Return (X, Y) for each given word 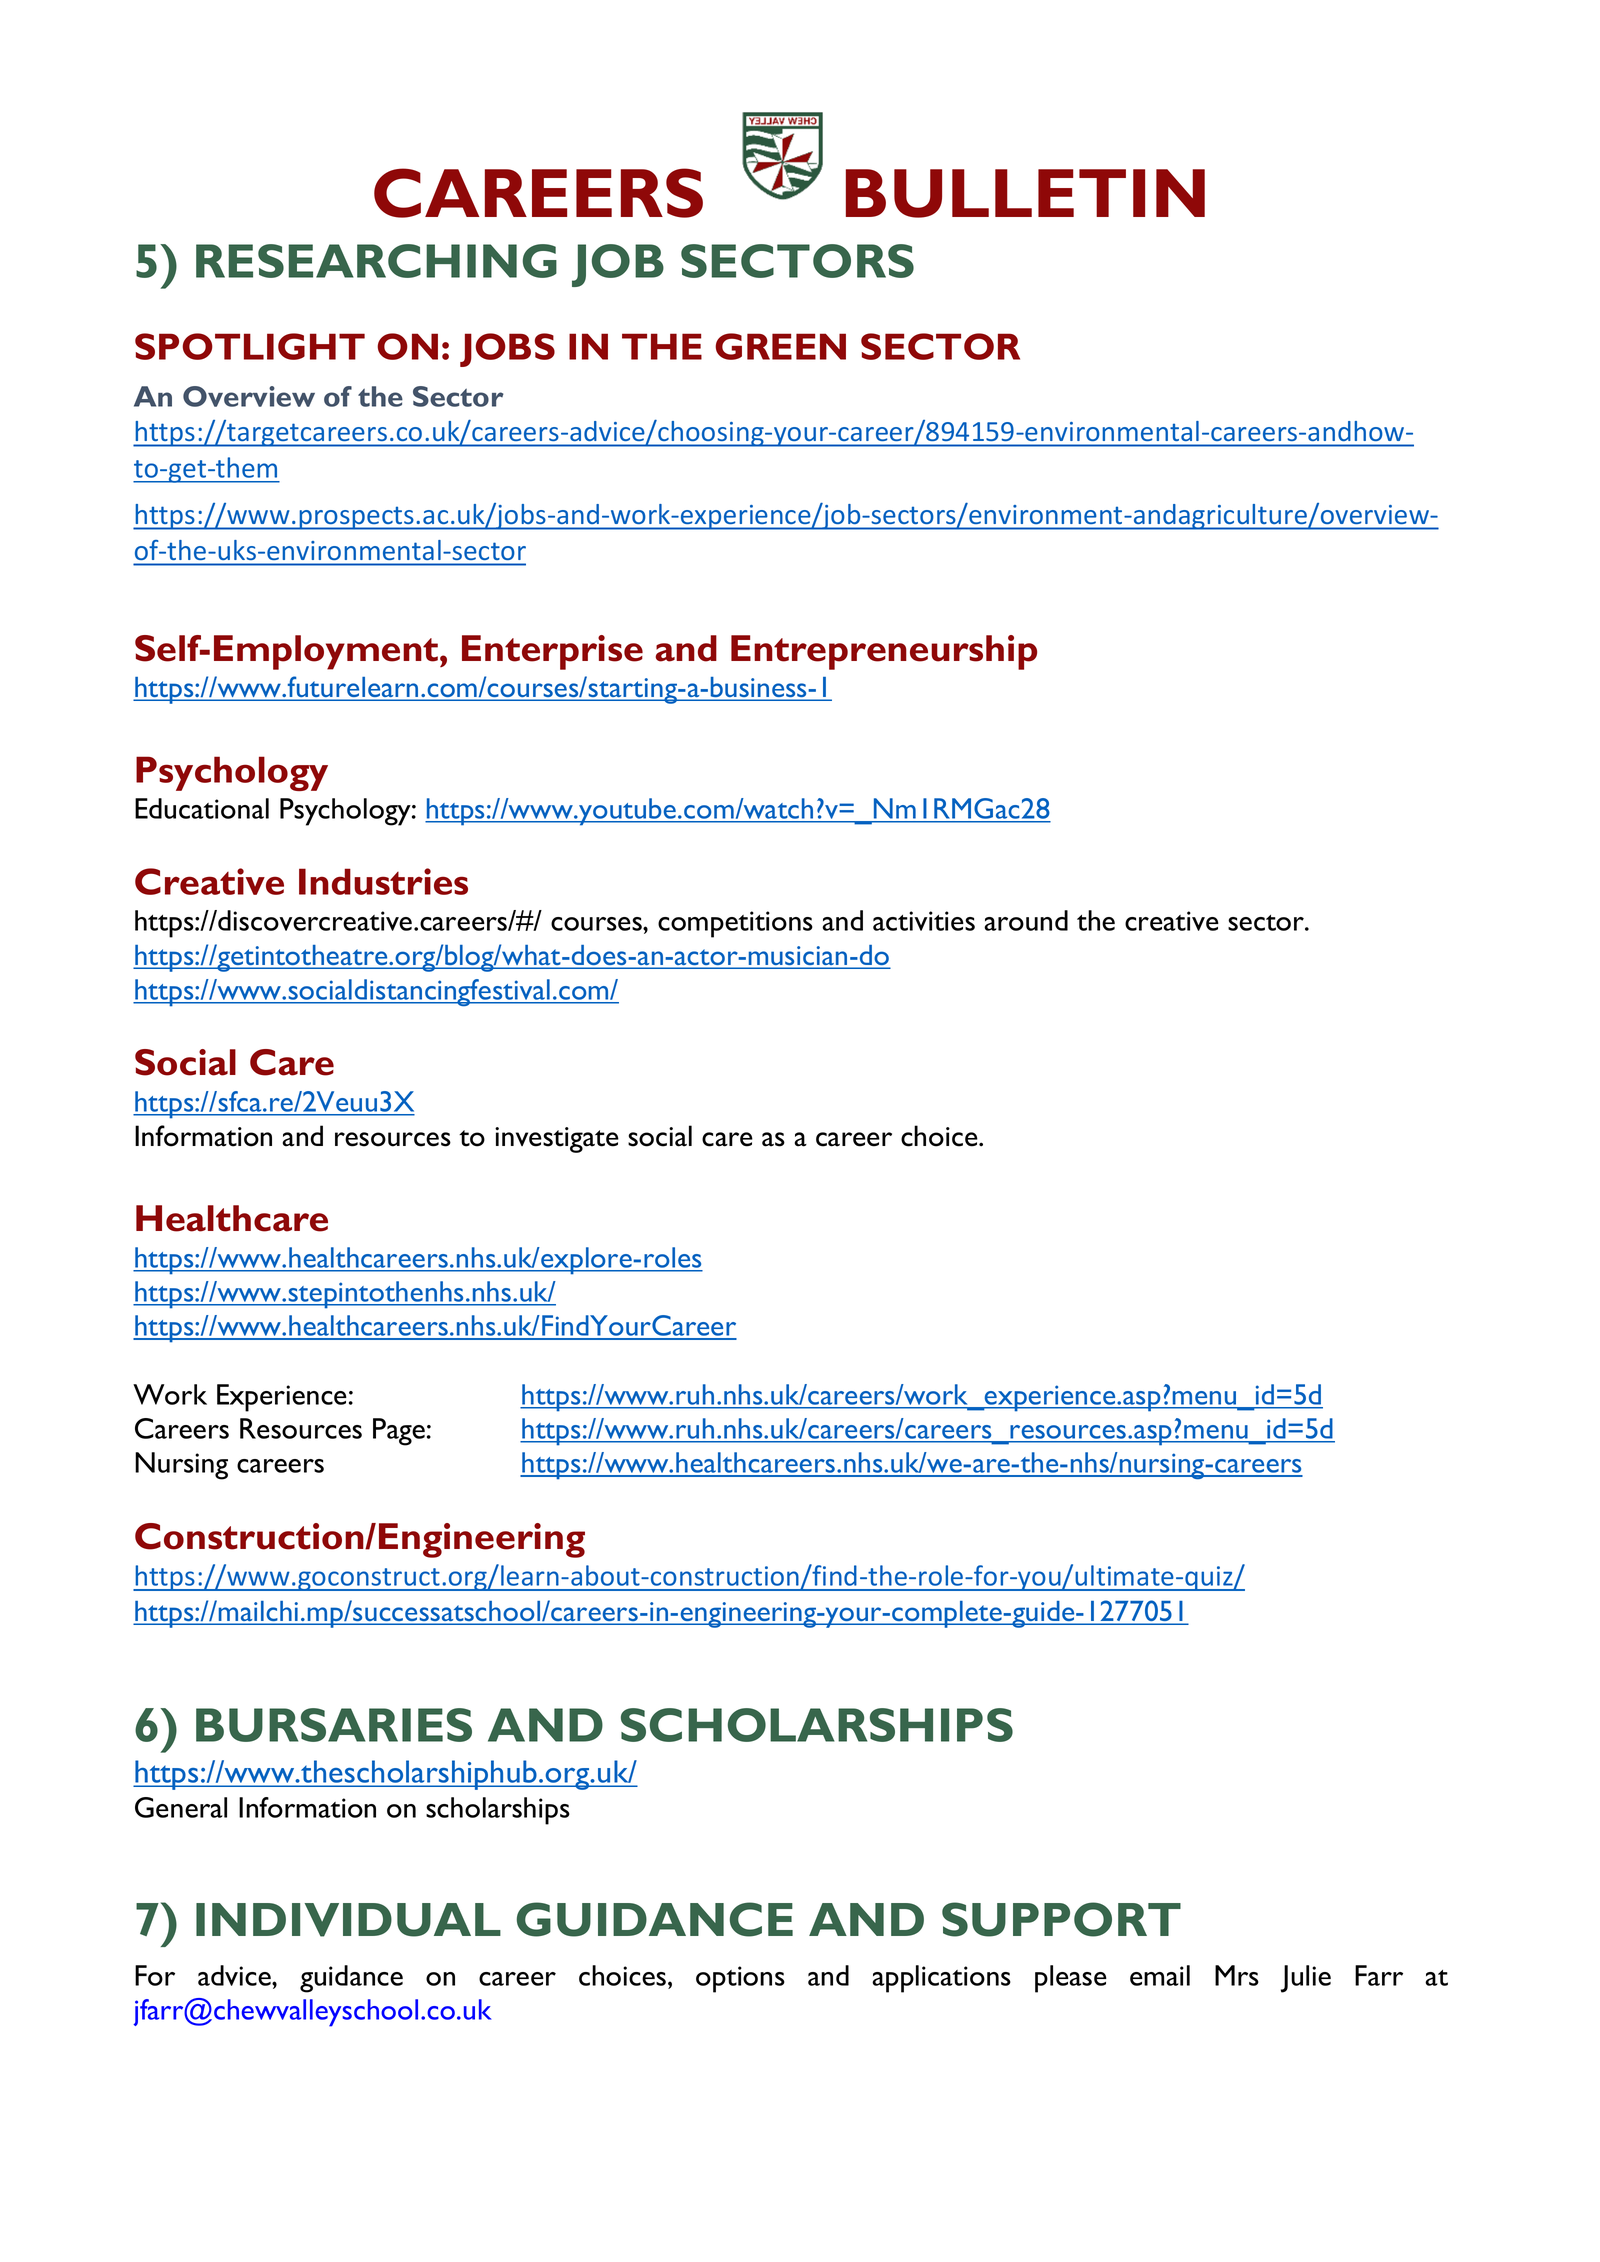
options (740, 1979)
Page (399, 1432)
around (1026, 920)
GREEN (780, 346)
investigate (557, 1140)
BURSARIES (334, 1725)
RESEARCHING (376, 261)
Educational (202, 808)
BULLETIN (1025, 193)
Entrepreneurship (884, 652)
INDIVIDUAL (348, 1920)
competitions (735, 924)
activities (924, 921)
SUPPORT (1061, 1919)
